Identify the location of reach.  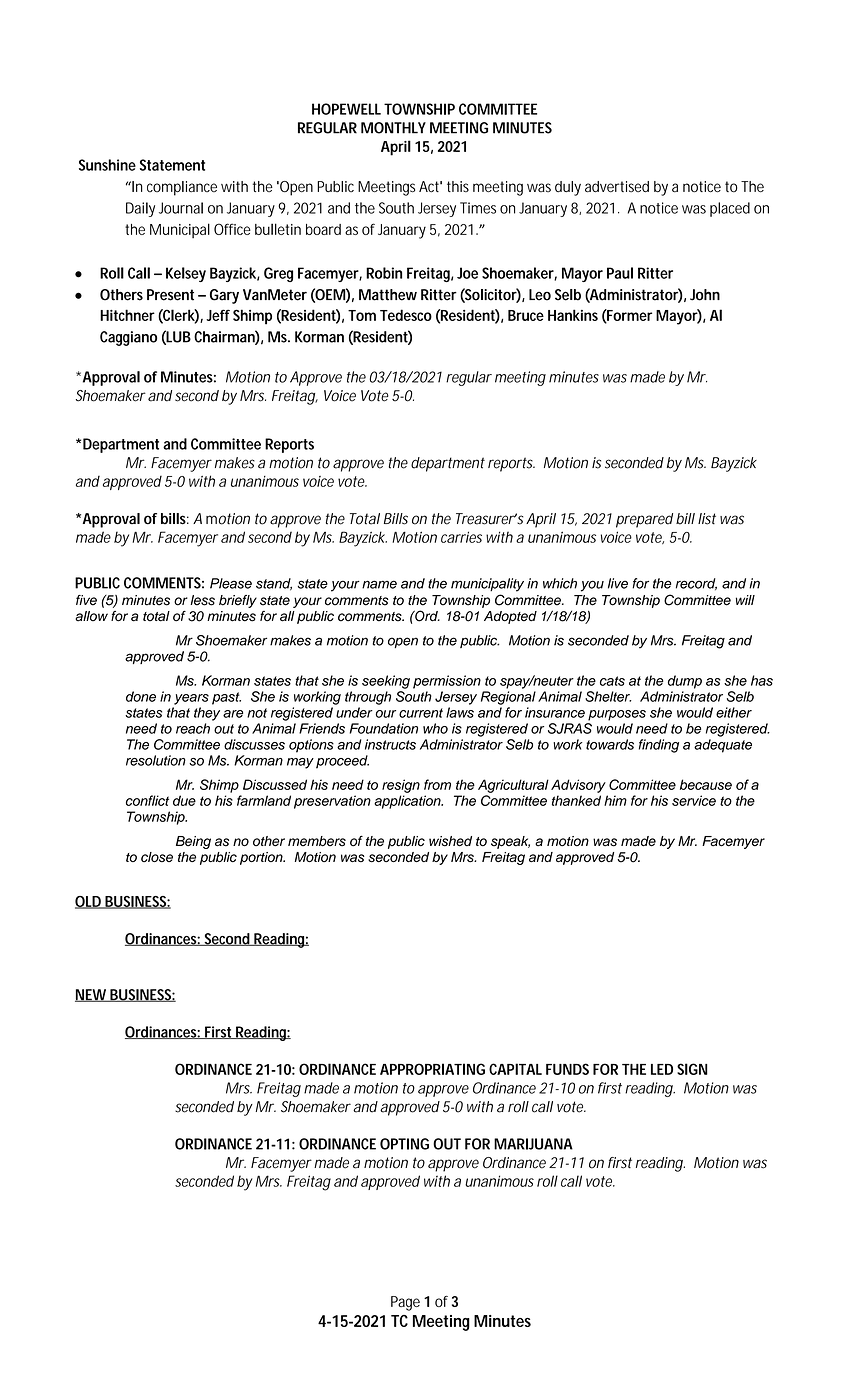
(193, 728).
